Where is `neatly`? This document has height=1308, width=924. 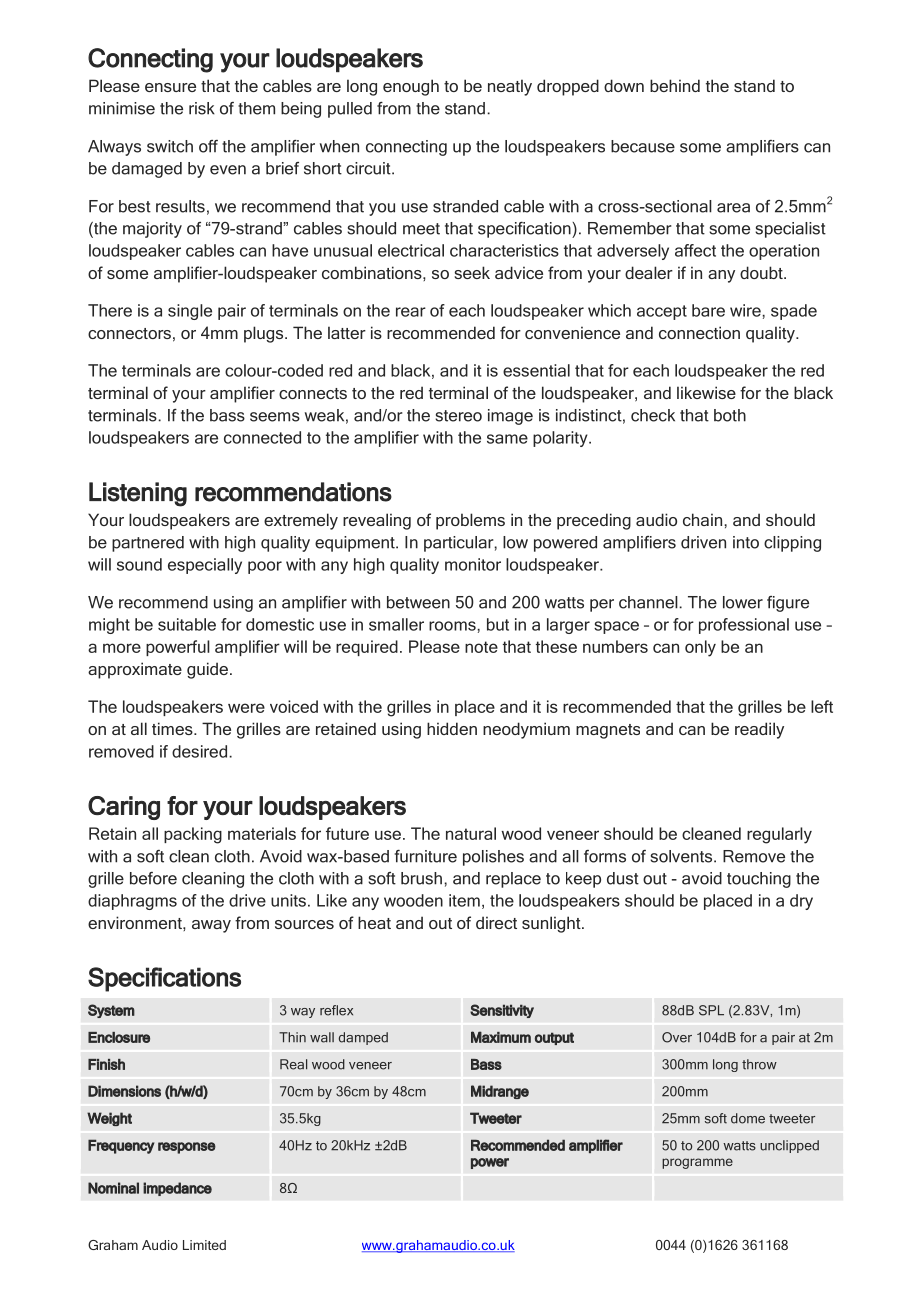 neatly is located at coordinates (510, 87).
